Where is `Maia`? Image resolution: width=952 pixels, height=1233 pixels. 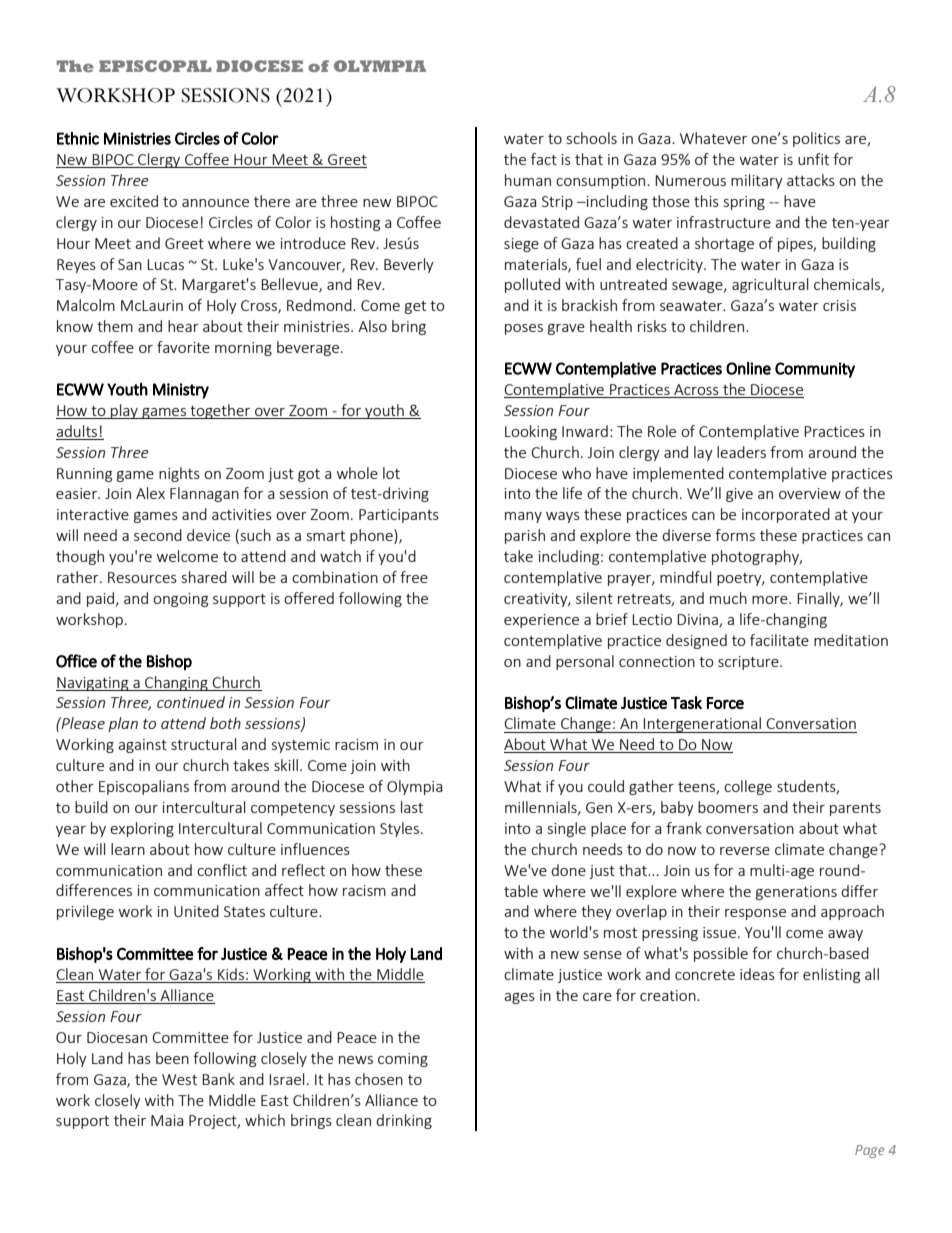
Maia is located at coordinates (167, 1120).
